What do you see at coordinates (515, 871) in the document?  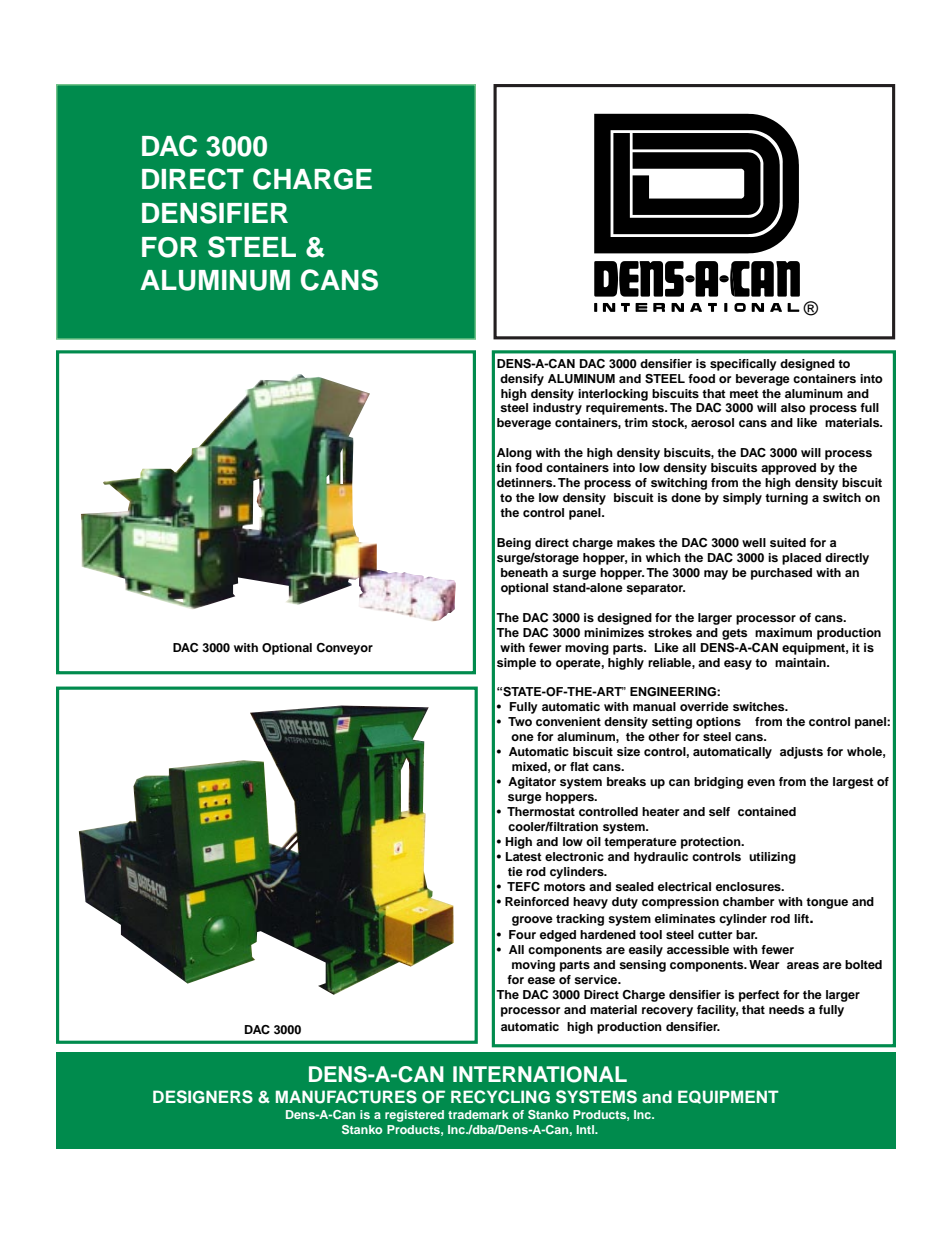 I see `tie` at bounding box center [515, 871].
